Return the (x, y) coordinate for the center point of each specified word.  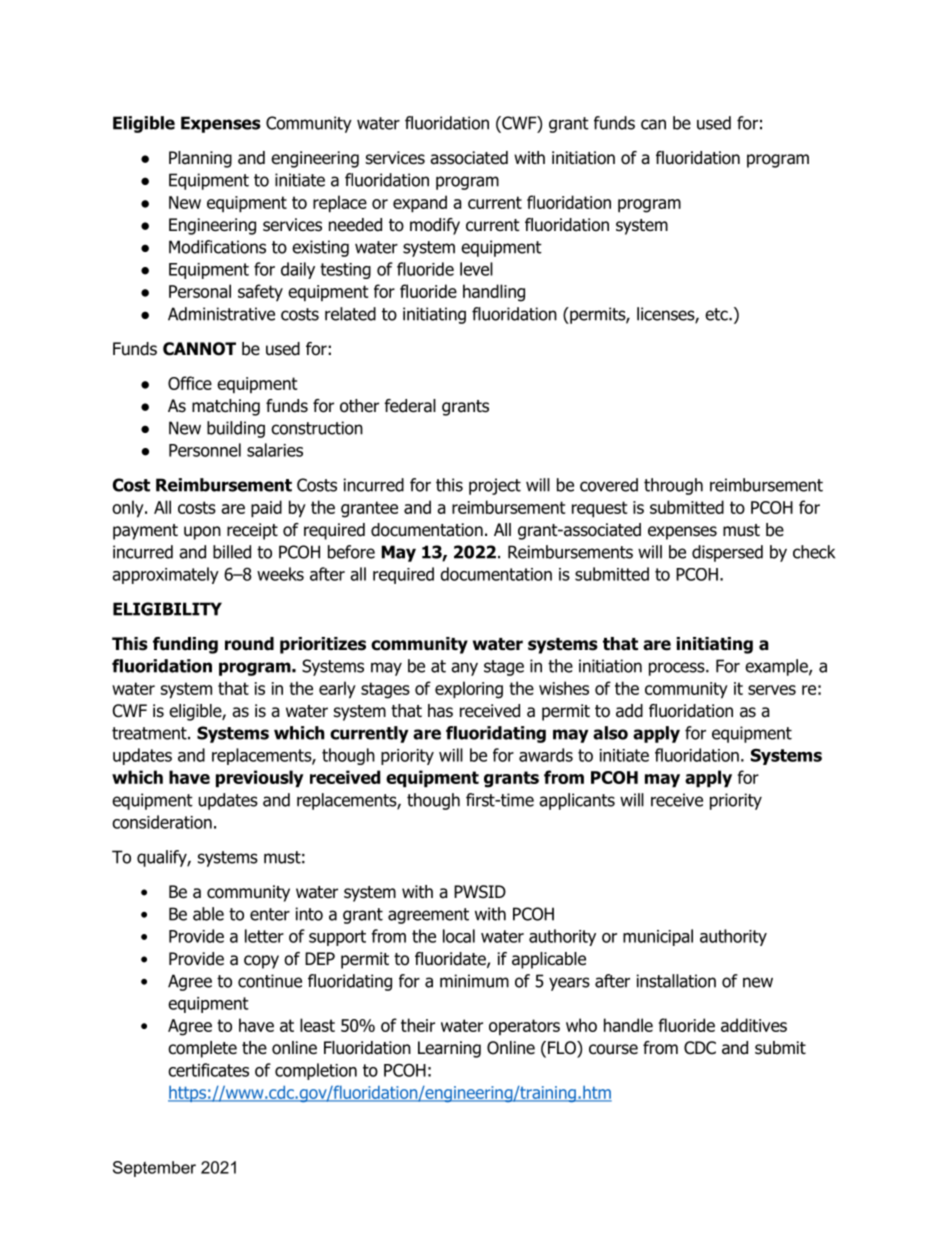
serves (772, 690)
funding (185, 645)
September (154, 1169)
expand (420, 204)
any (464, 669)
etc (717, 314)
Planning (200, 159)
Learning (449, 1049)
